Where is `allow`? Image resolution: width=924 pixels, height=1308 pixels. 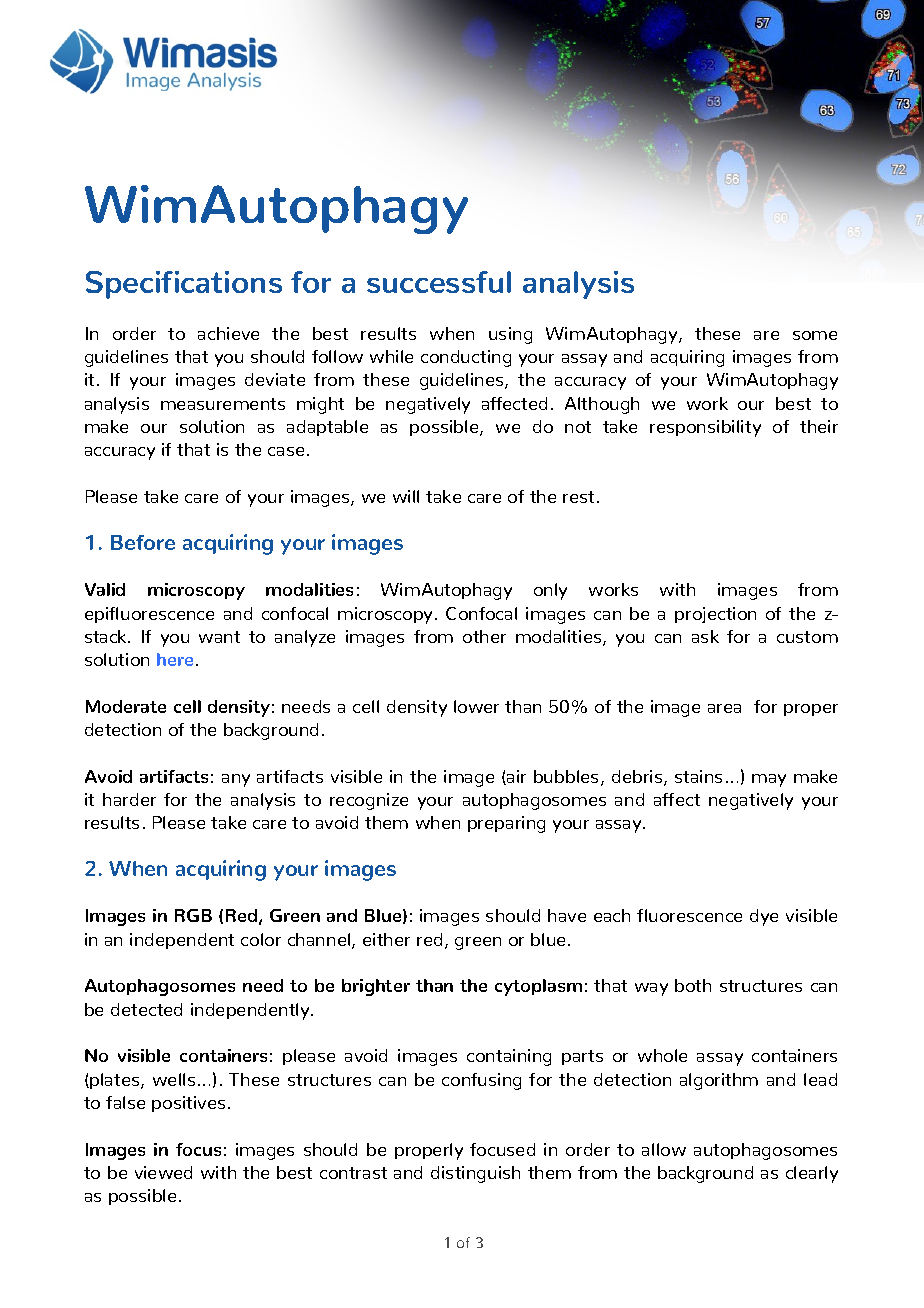 allow is located at coordinates (664, 1149).
